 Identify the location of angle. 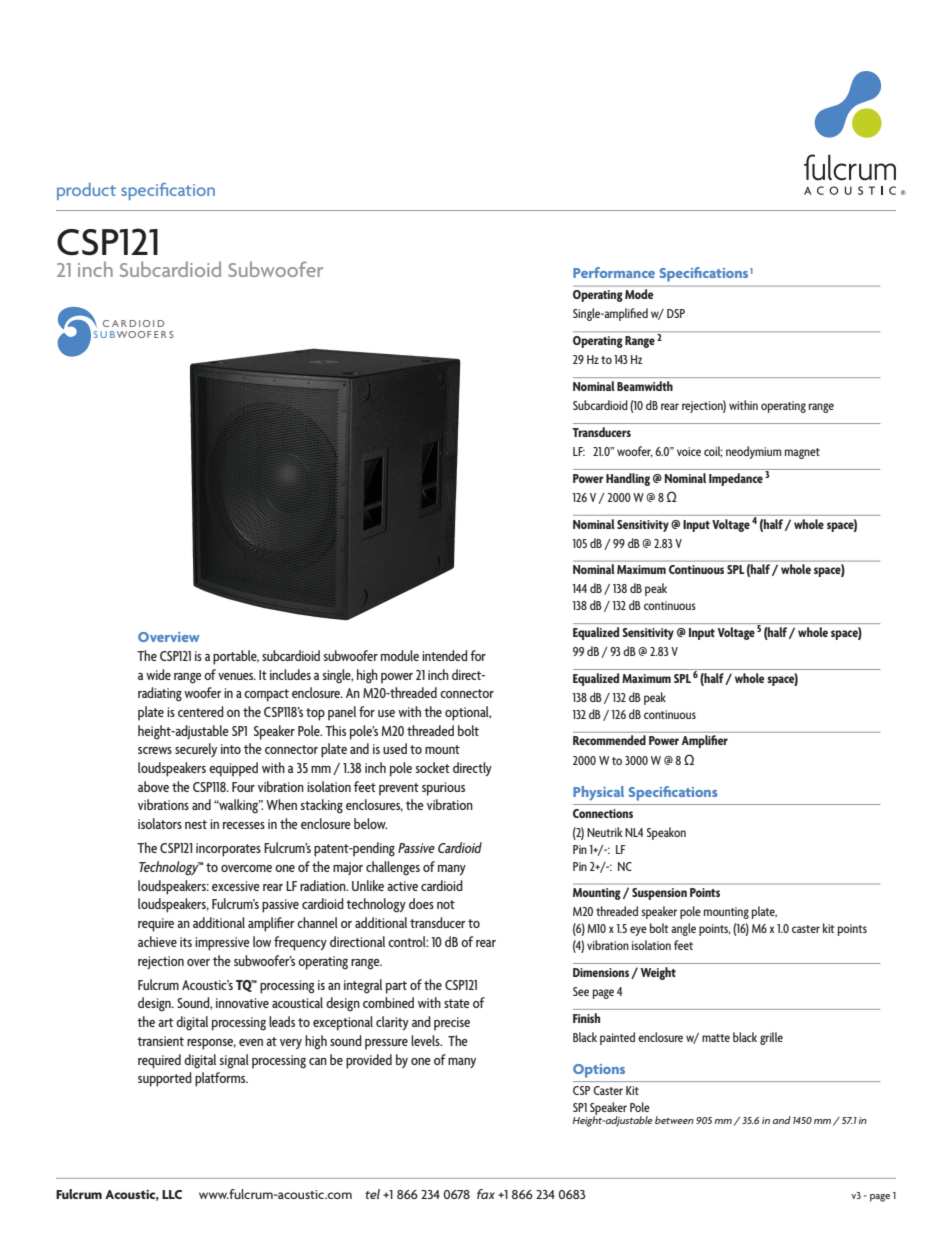
(683, 929).
